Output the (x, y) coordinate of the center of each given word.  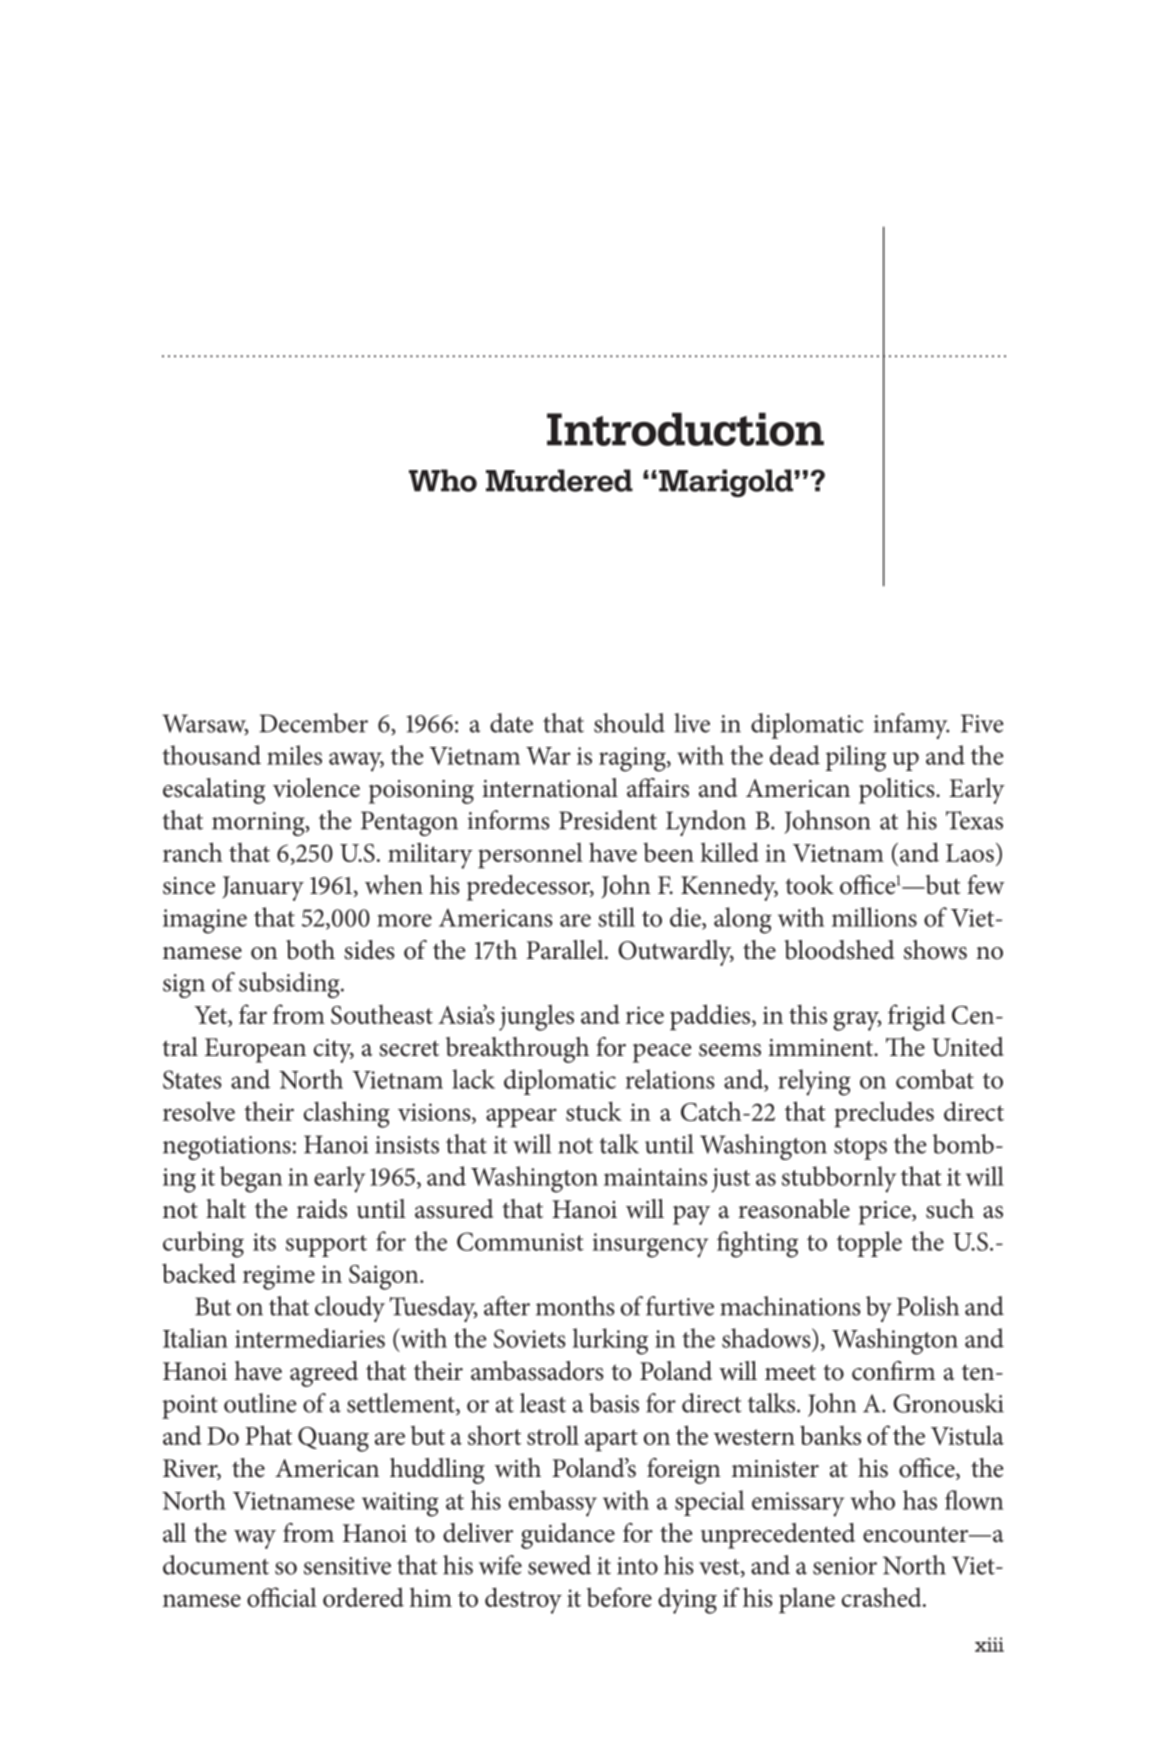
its (264, 1242)
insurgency (650, 1245)
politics (898, 791)
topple (869, 1244)
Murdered (559, 480)
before (619, 1597)
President (608, 820)
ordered (363, 1597)
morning (259, 824)
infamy (911, 726)
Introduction (685, 429)
